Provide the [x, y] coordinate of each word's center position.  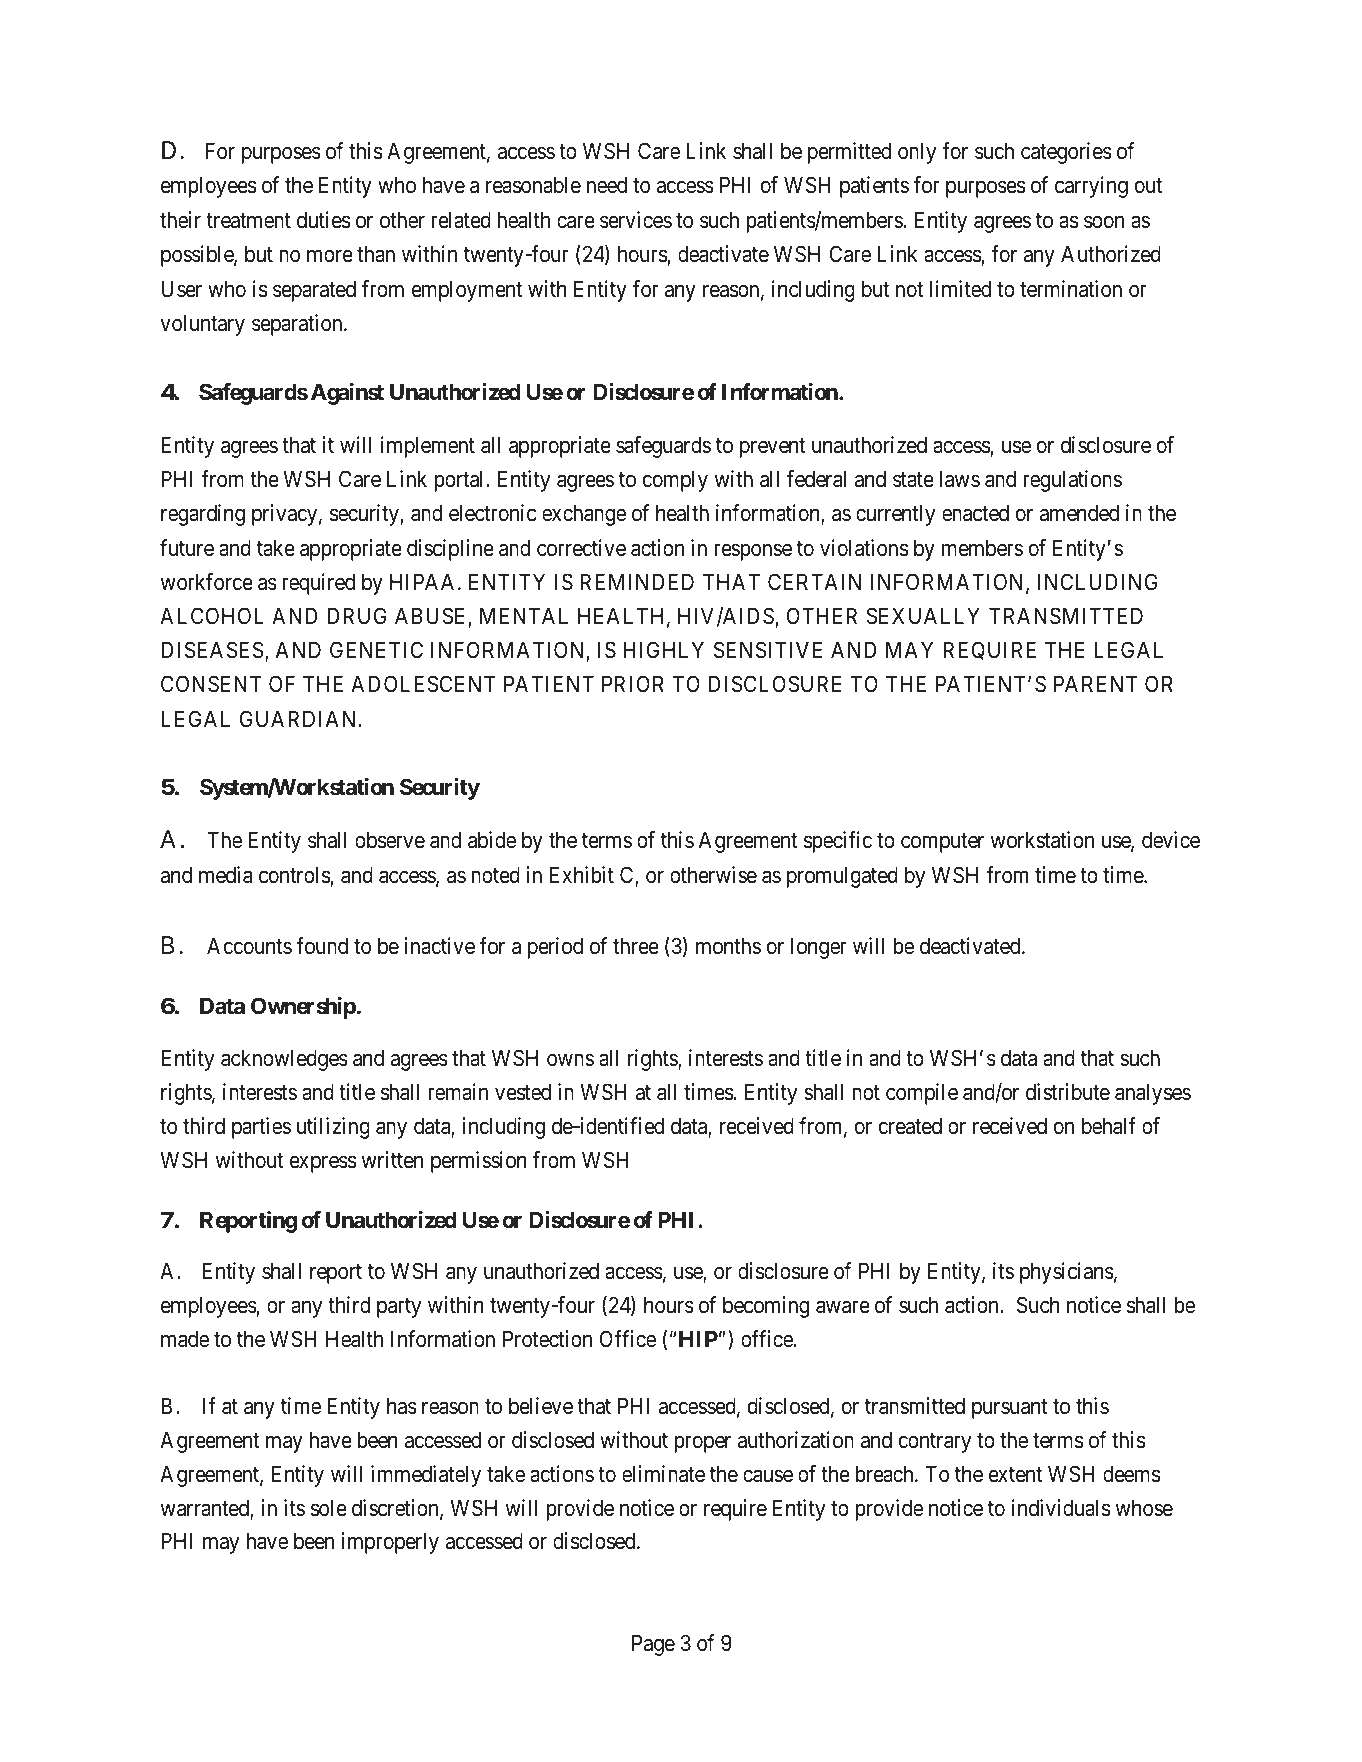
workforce [207, 582]
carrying [1091, 187]
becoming [766, 1307]
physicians [1067, 1273]
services [636, 220]
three [636, 946]
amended [1079, 513]
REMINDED [637, 581]
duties [323, 220]
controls [294, 875]
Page [653, 1645]
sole [329, 1508]
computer [942, 843]
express [323, 1164]
